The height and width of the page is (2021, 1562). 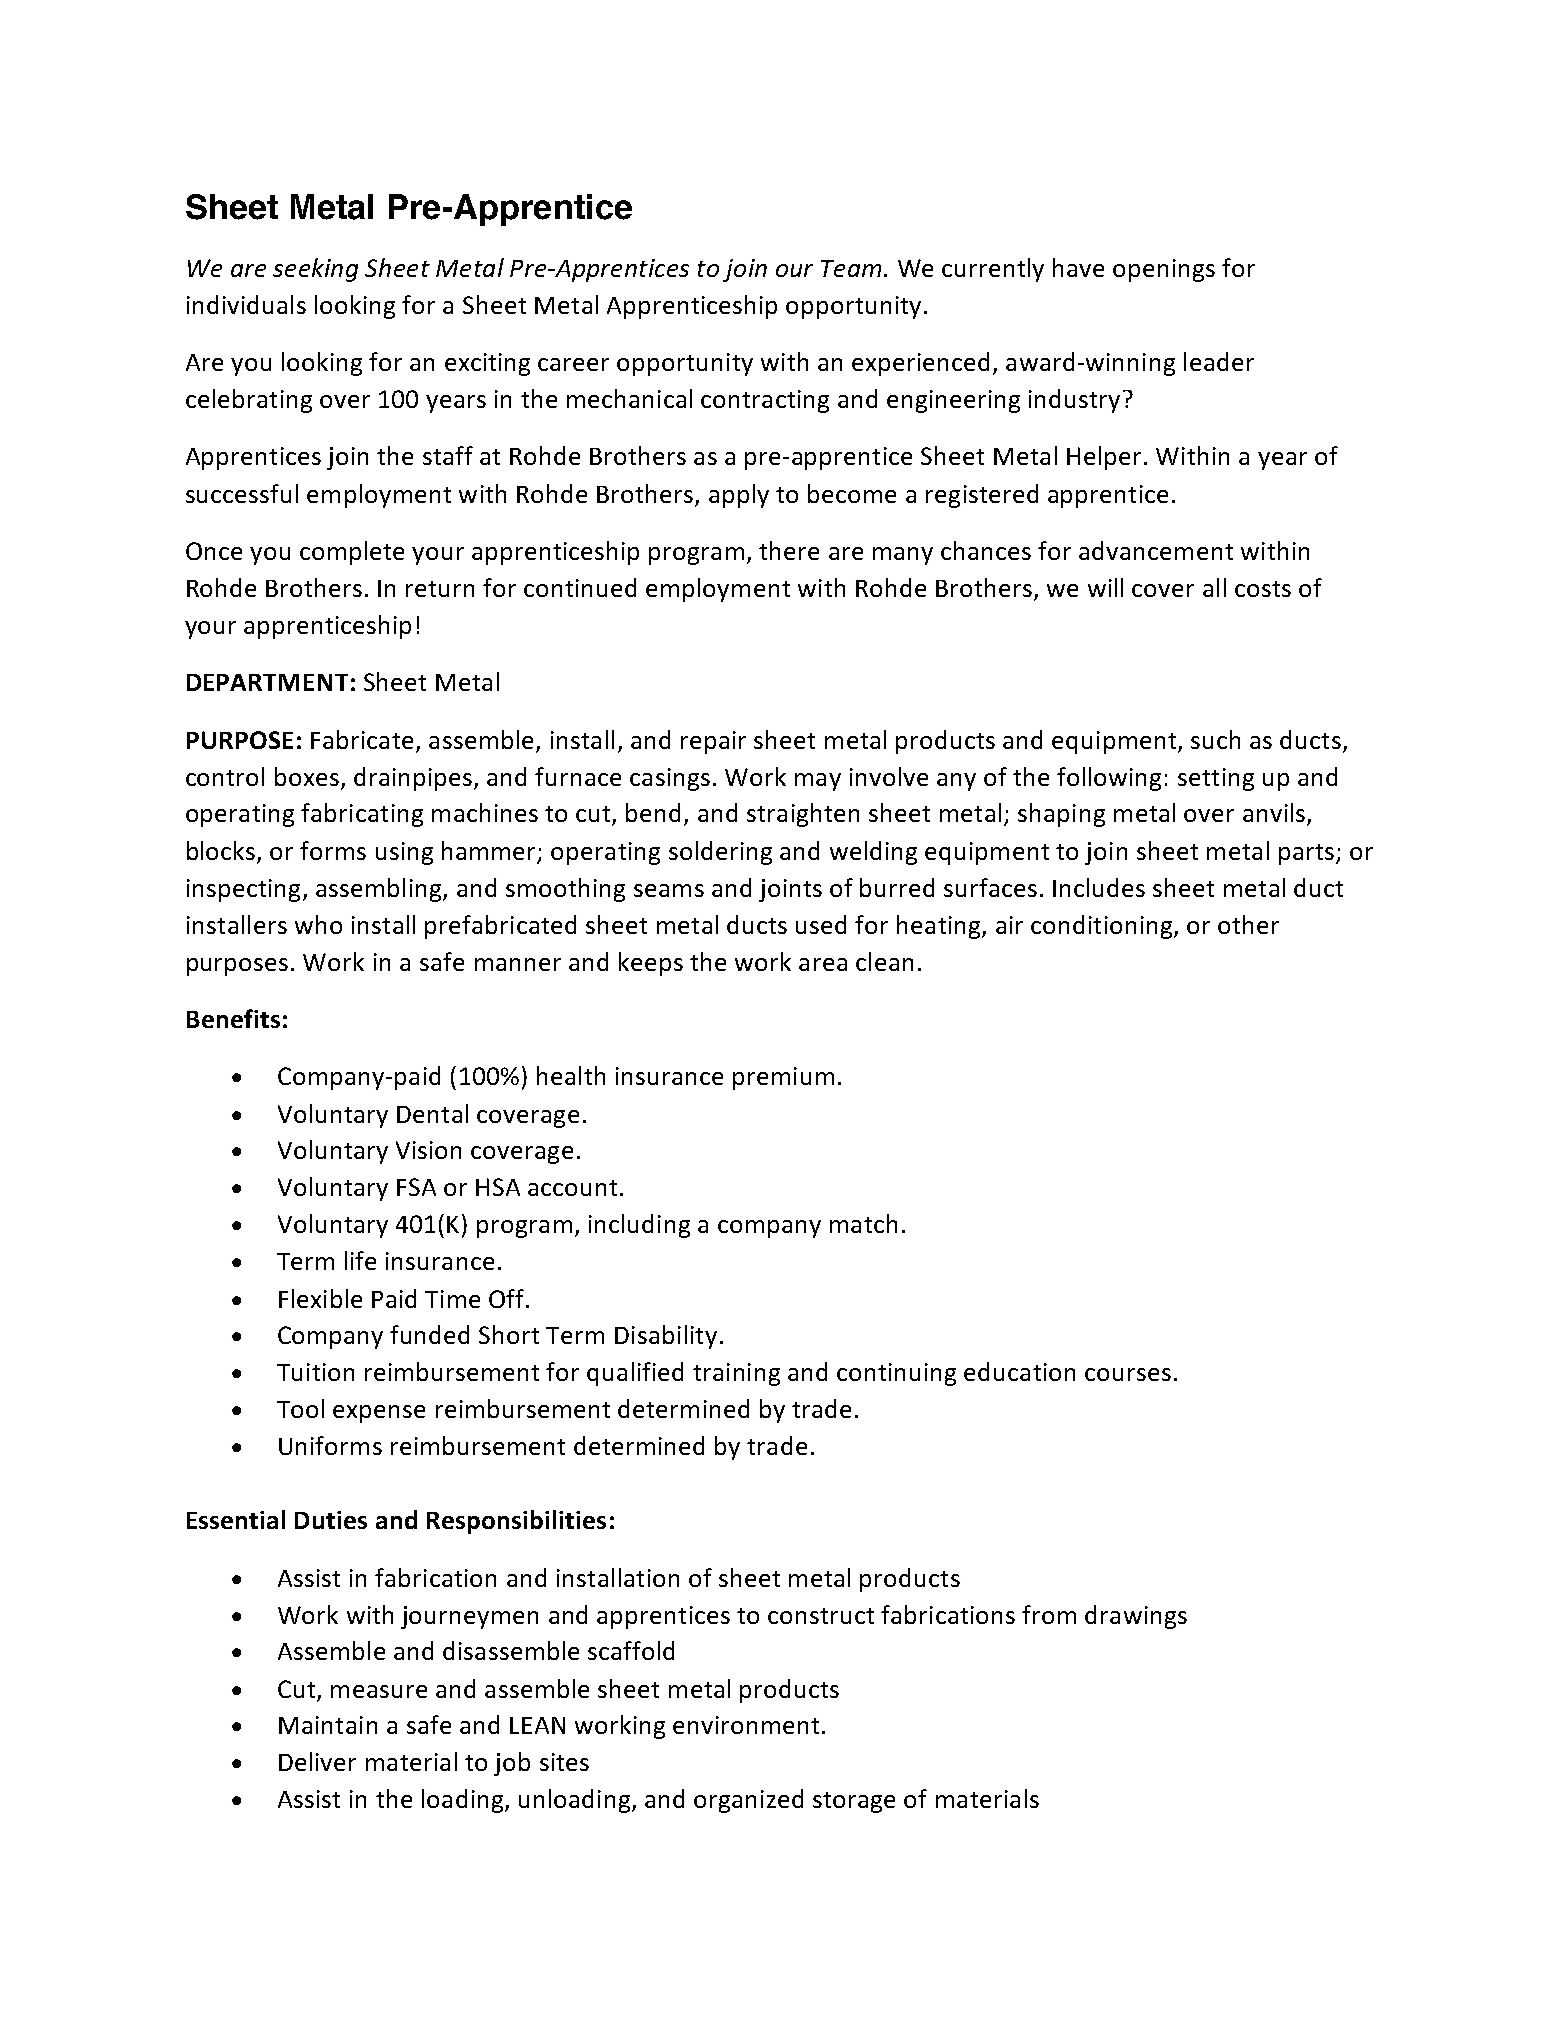 What do you see at coordinates (317, 1761) in the page?
I see `Deliver` at bounding box center [317, 1761].
